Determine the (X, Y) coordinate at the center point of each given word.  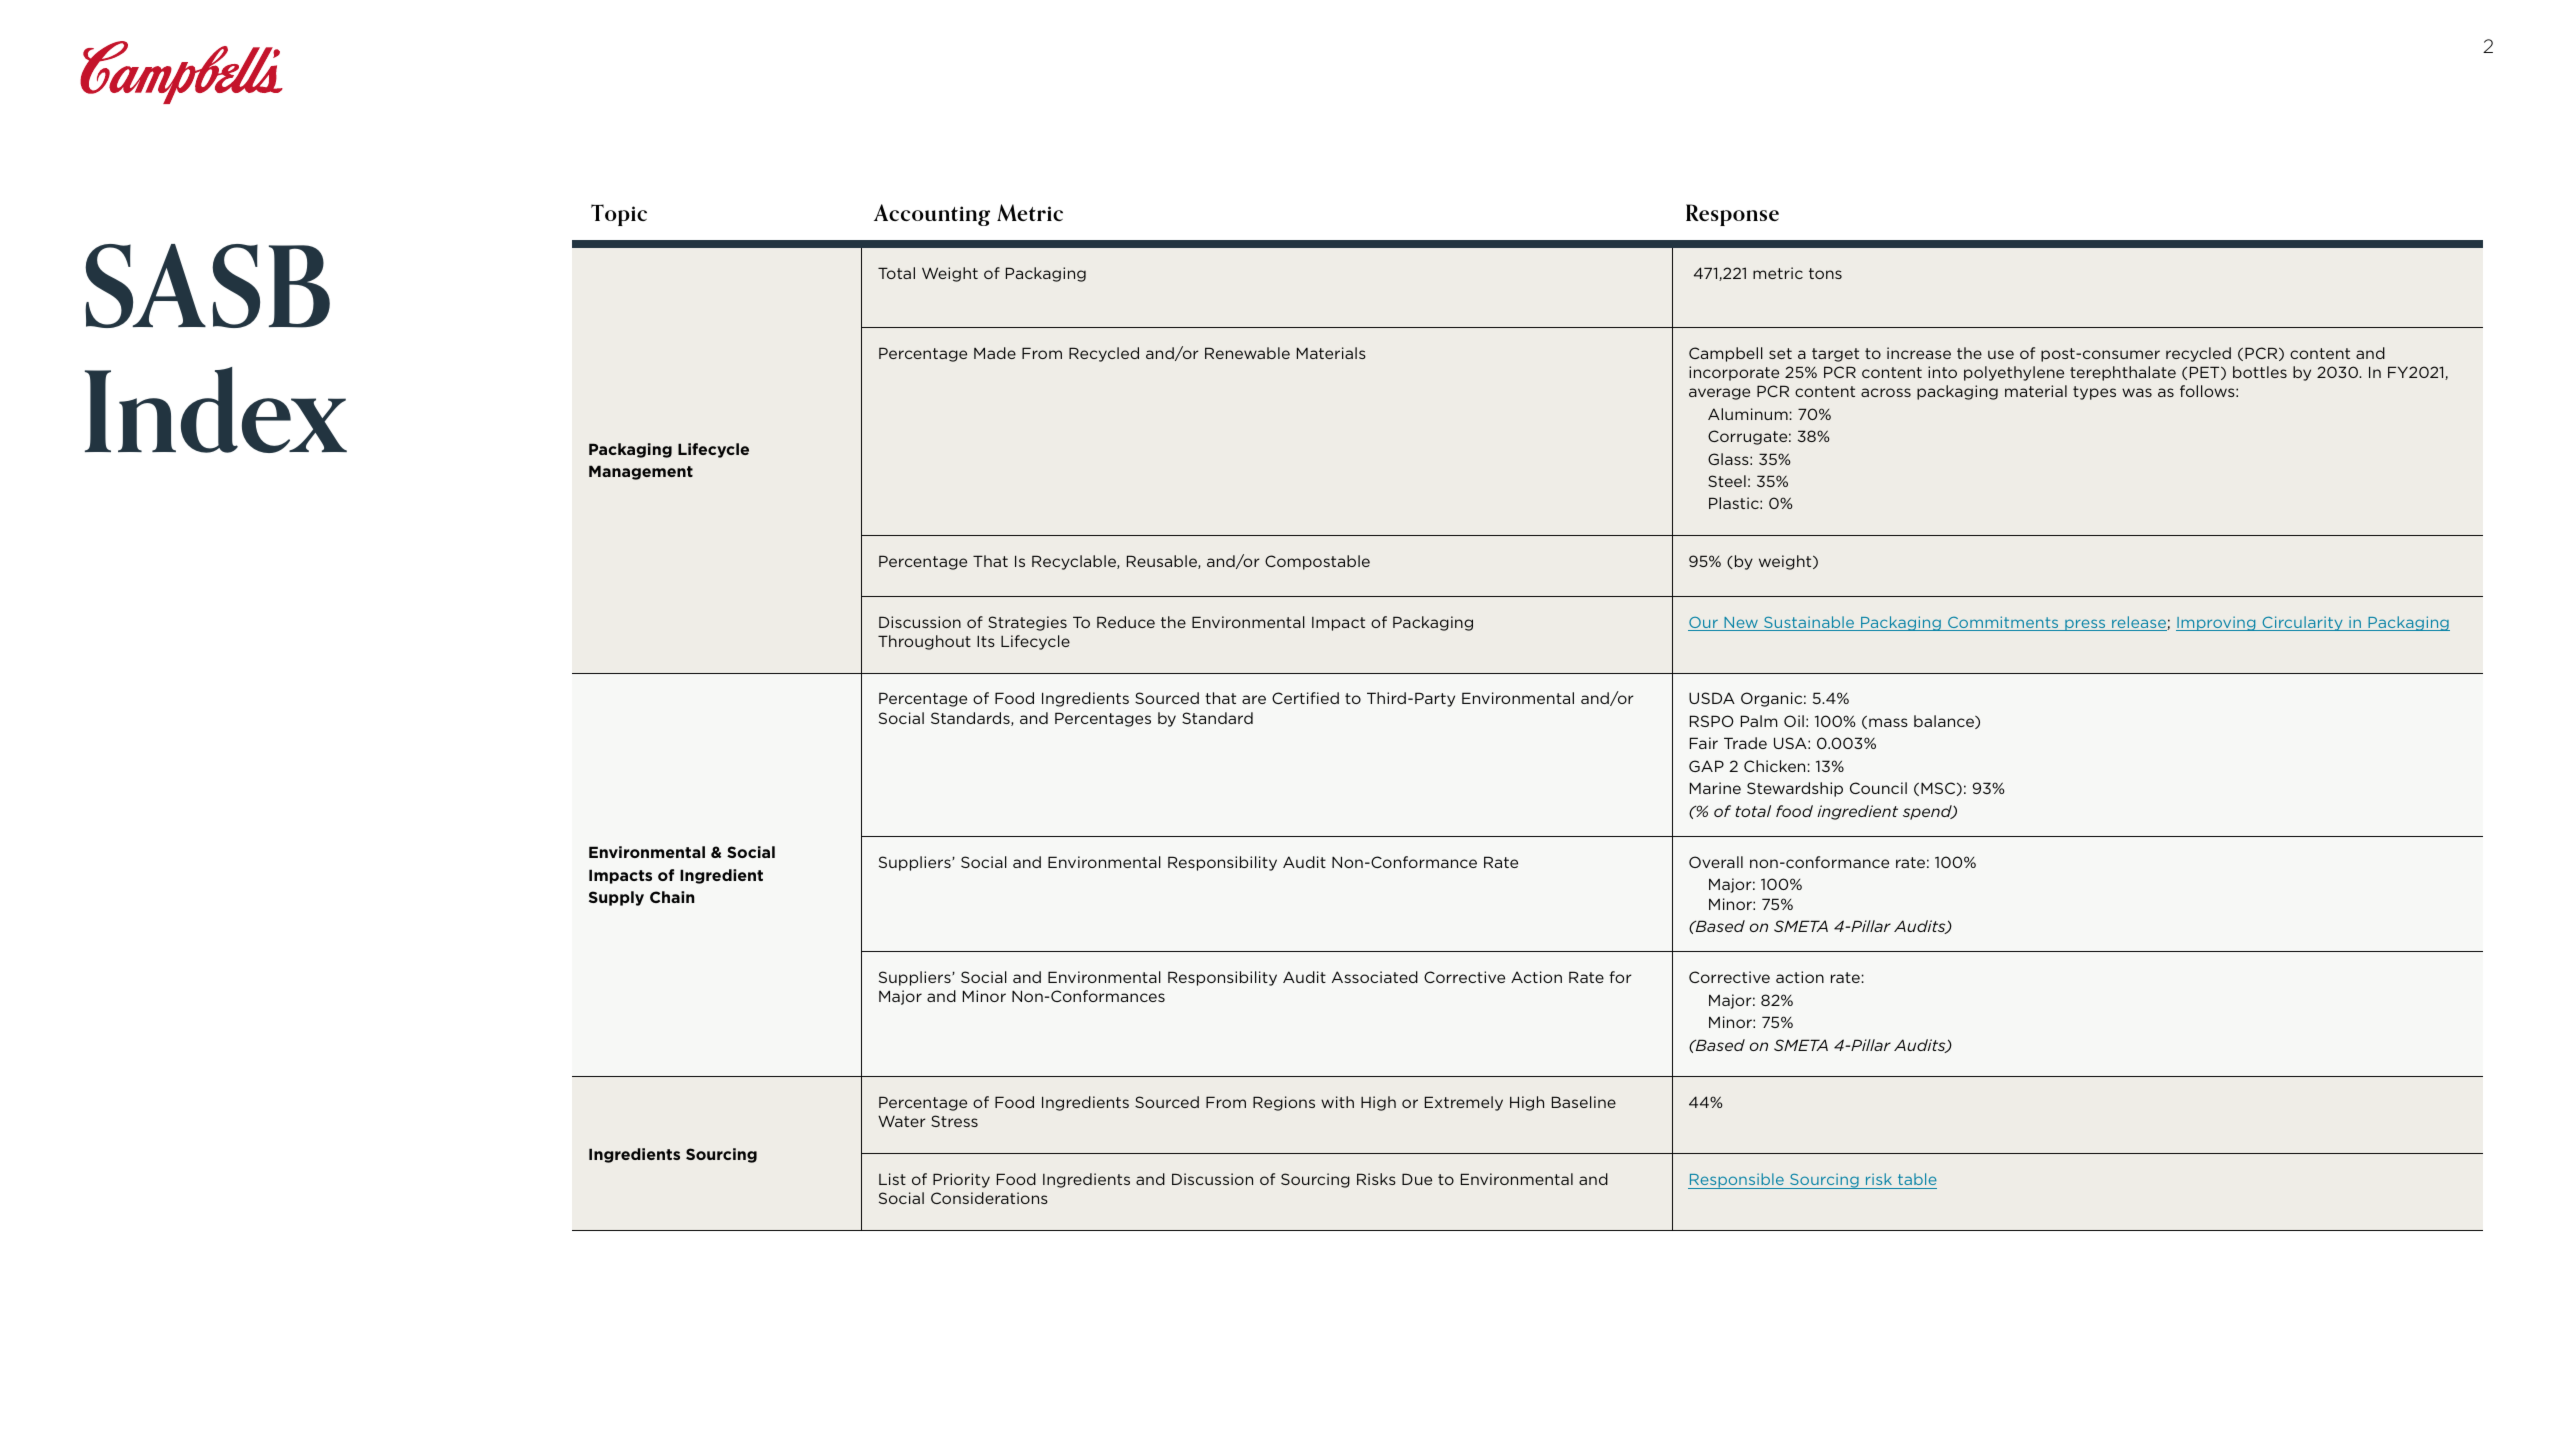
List (892, 1179)
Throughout (924, 642)
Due (1417, 1179)
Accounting (932, 215)
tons (1825, 273)
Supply (616, 898)
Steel (1727, 481)
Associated (1375, 977)
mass (1888, 722)
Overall (1716, 862)
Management (641, 472)
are (1254, 699)
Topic (619, 215)
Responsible (1737, 1181)
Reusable (1163, 562)
